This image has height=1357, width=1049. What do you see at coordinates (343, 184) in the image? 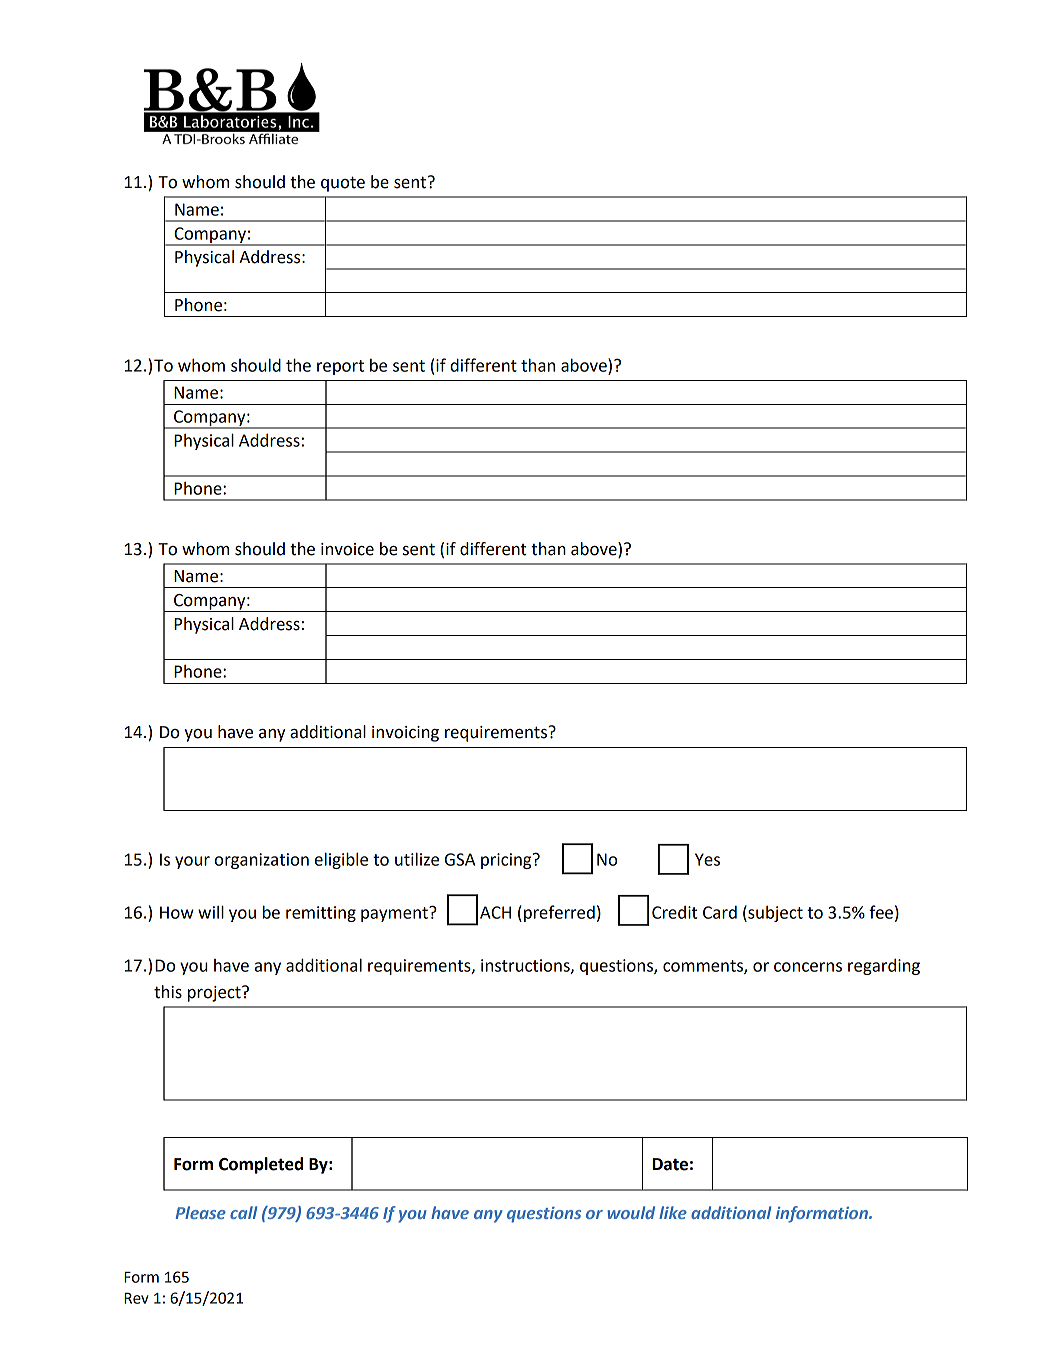
I see `quote` at bounding box center [343, 184].
